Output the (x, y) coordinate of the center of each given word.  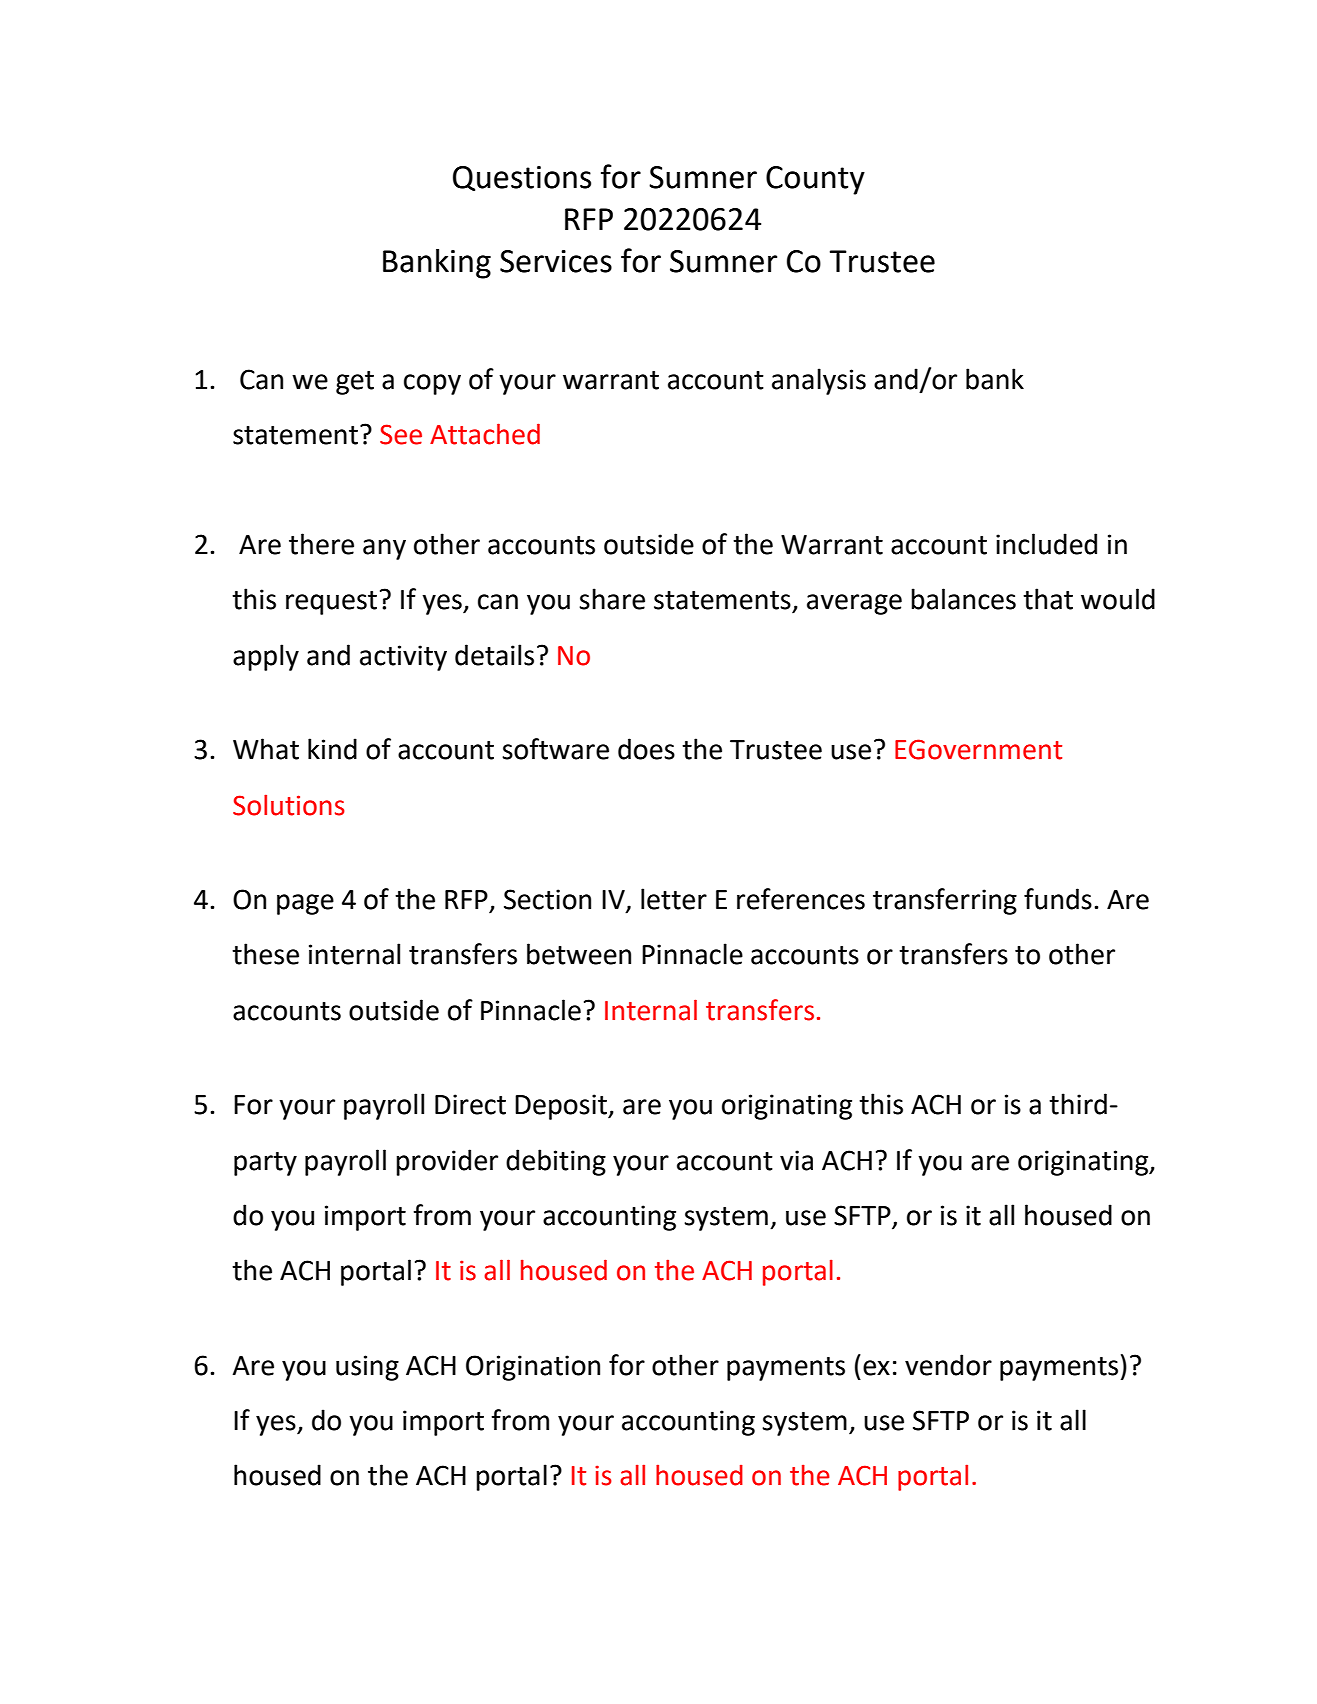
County (815, 180)
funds (1058, 899)
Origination (533, 1368)
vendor (948, 1365)
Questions (522, 178)
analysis (819, 381)
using (367, 1368)
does (646, 749)
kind (332, 749)
